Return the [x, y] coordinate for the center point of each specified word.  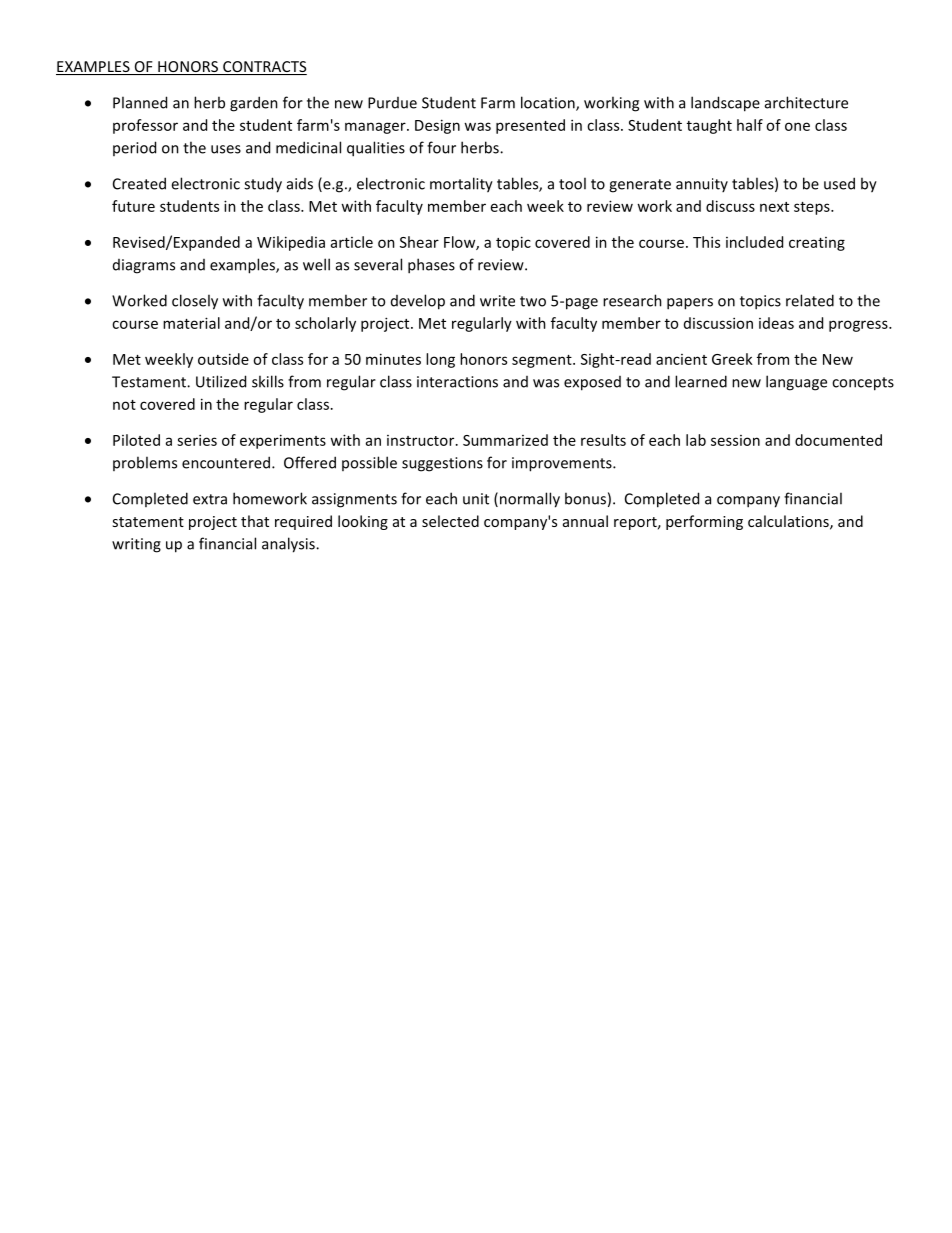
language [796, 383]
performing [704, 522]
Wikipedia [291, 243]
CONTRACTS [264, 68]
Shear [419, 242]
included [754, 242]
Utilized [221, 381]
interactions [457, 382]
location [549, 103]
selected [450, 521]
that [255, 521]
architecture [806, 102]
